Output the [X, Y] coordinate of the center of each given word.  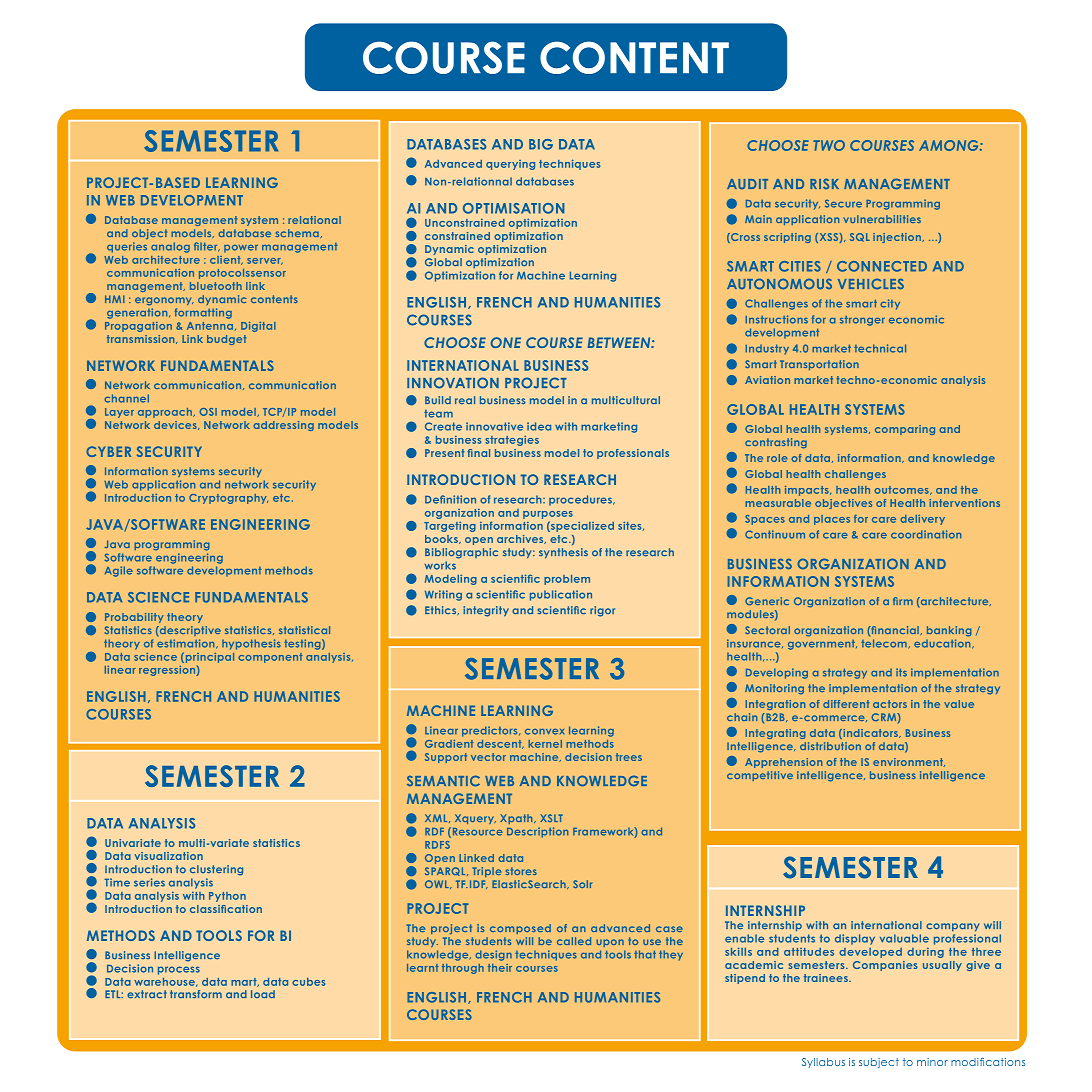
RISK [824, 184]
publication [561, 595]
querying [510, 165]
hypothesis [251, 644]
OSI [208, 412]
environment [909, 762]
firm [903, 601]
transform [196, 994]
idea [539, 426]
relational [314, 220]
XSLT [551, 818]
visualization [168, 856]
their [500, 968]
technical [880, 348]
